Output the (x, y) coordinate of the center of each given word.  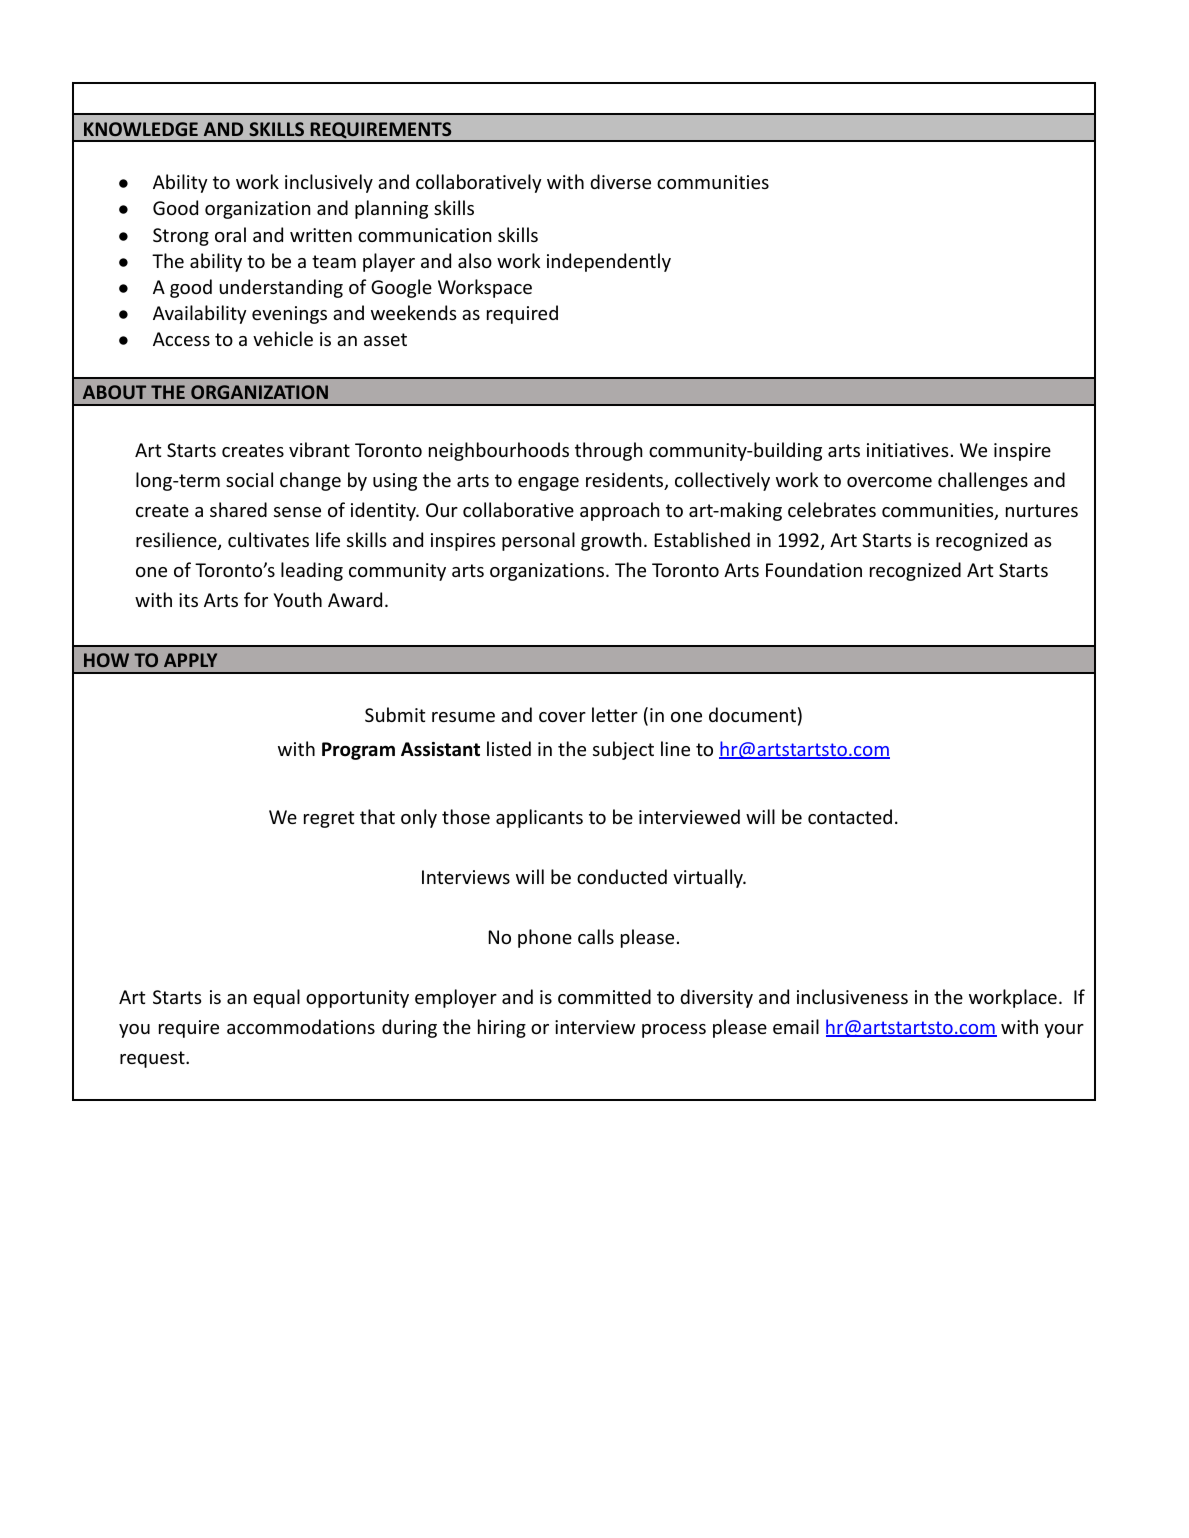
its (188, 600)
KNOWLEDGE (141, 129)
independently (609, 262)
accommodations (301, 1026)
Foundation (814, 569)
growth (611, 541)
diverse (620, 181)
